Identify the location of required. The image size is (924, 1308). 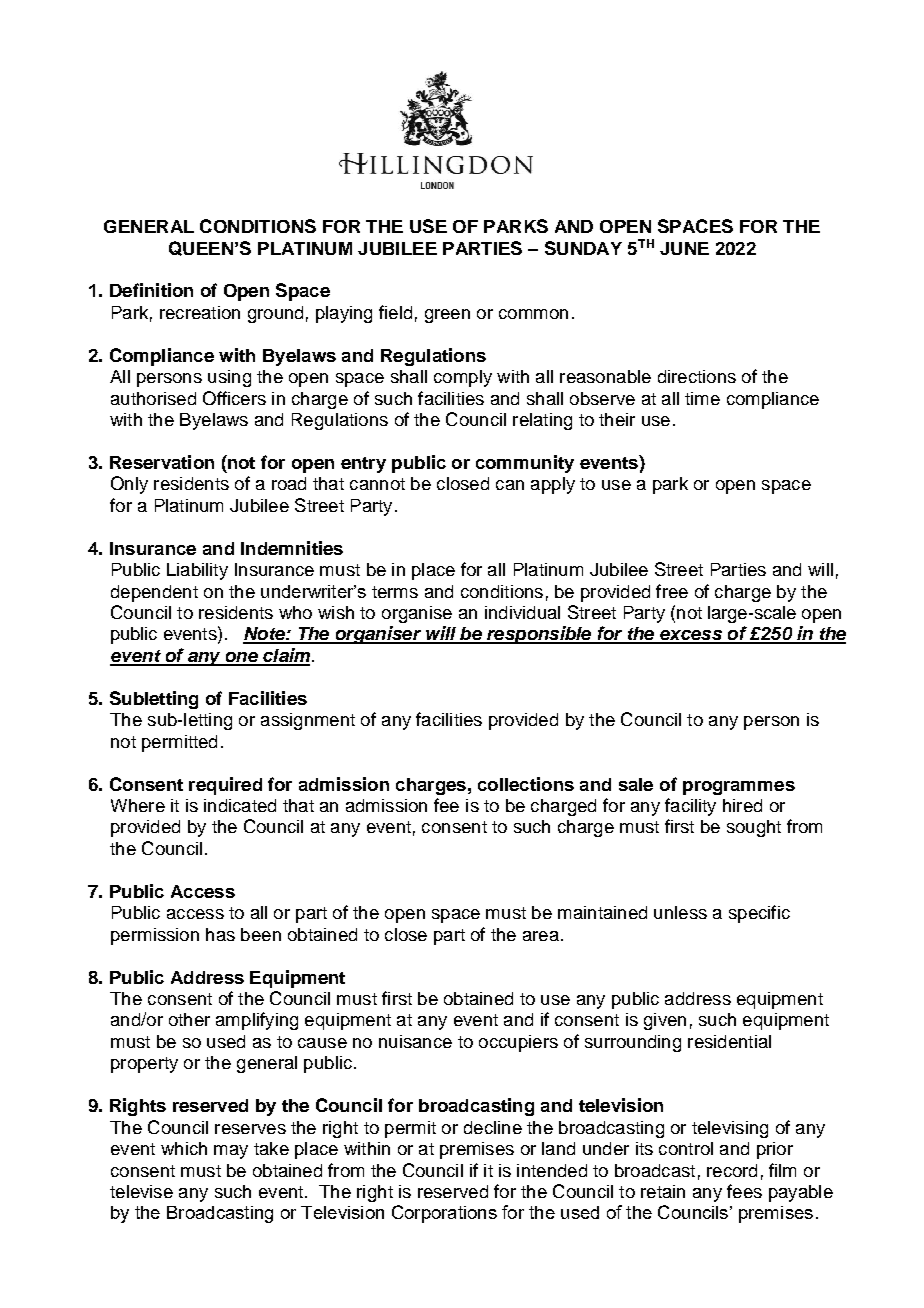
(225, 786).
